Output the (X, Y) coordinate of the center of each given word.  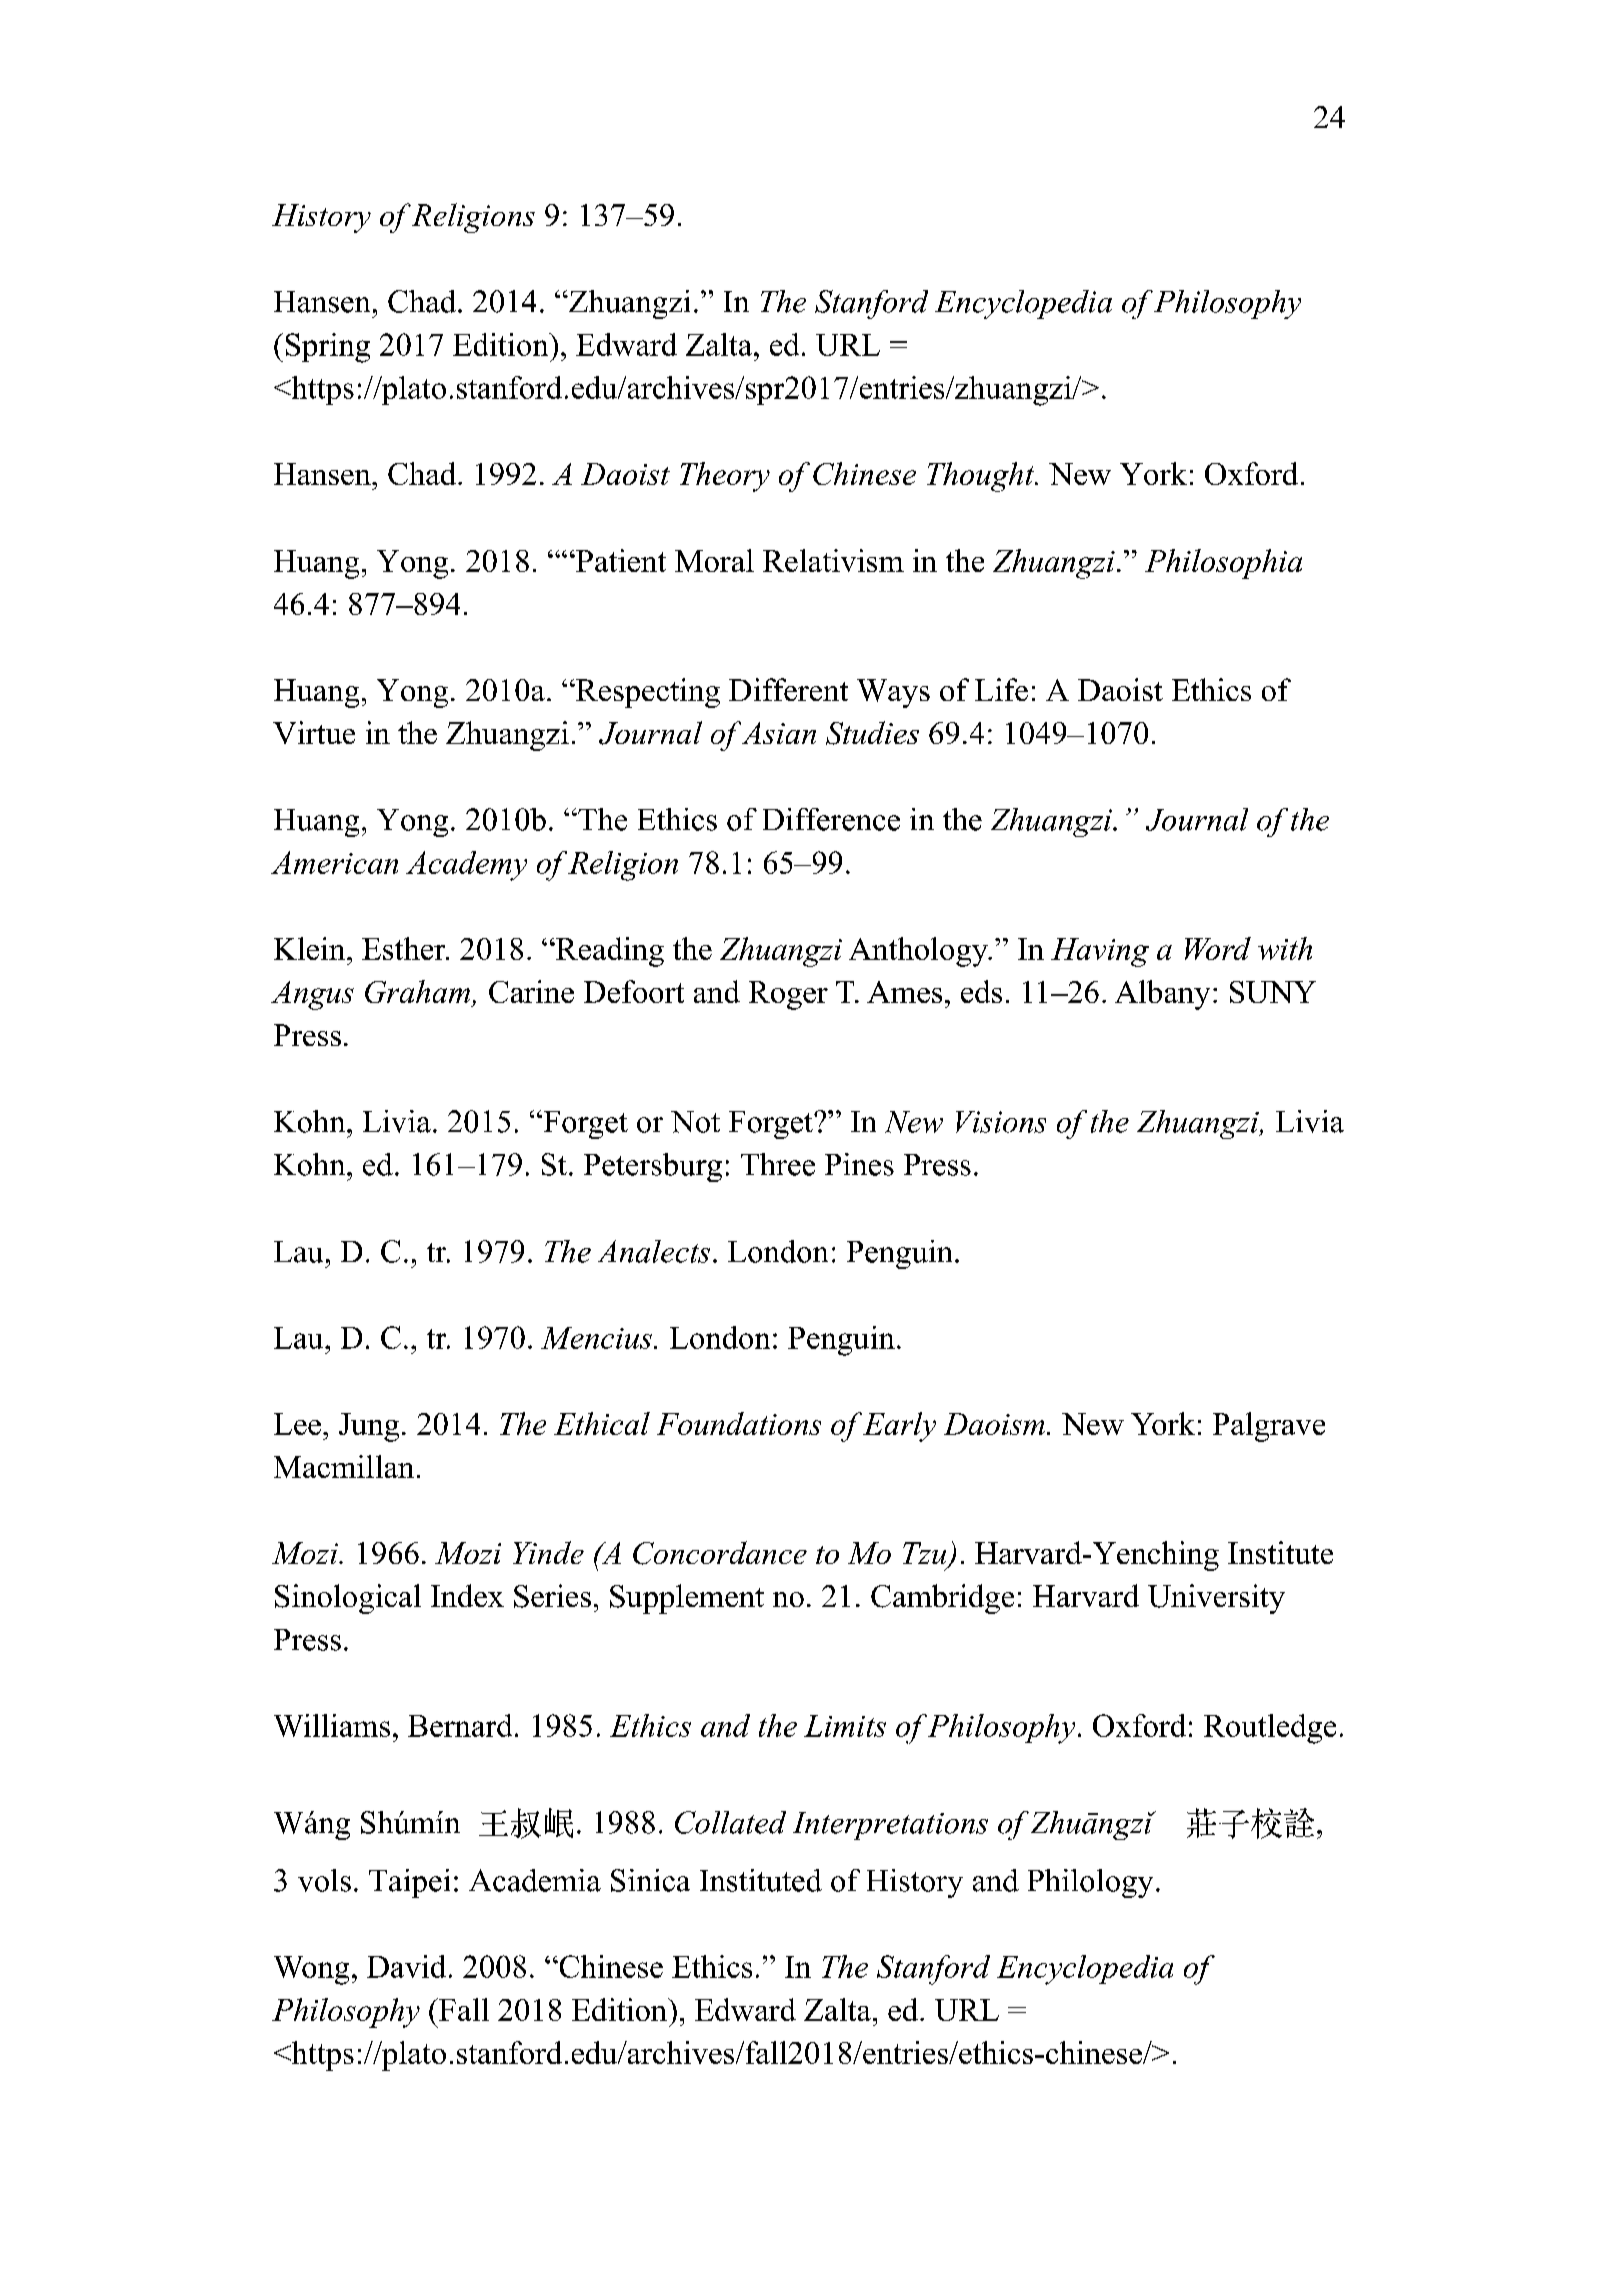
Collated (730, 1822)
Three (778, 1164)
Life (1001, 689)
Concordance (720, 1553)
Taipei (409, 1883)
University (1216, 1599)
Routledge (1270, 1729)
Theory (725, 477)
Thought (982, 477)
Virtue (314, 732)
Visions (1001, 1122)
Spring (328, 348)
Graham (417, 991)
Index (467, 1595)
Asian (779, 733)
